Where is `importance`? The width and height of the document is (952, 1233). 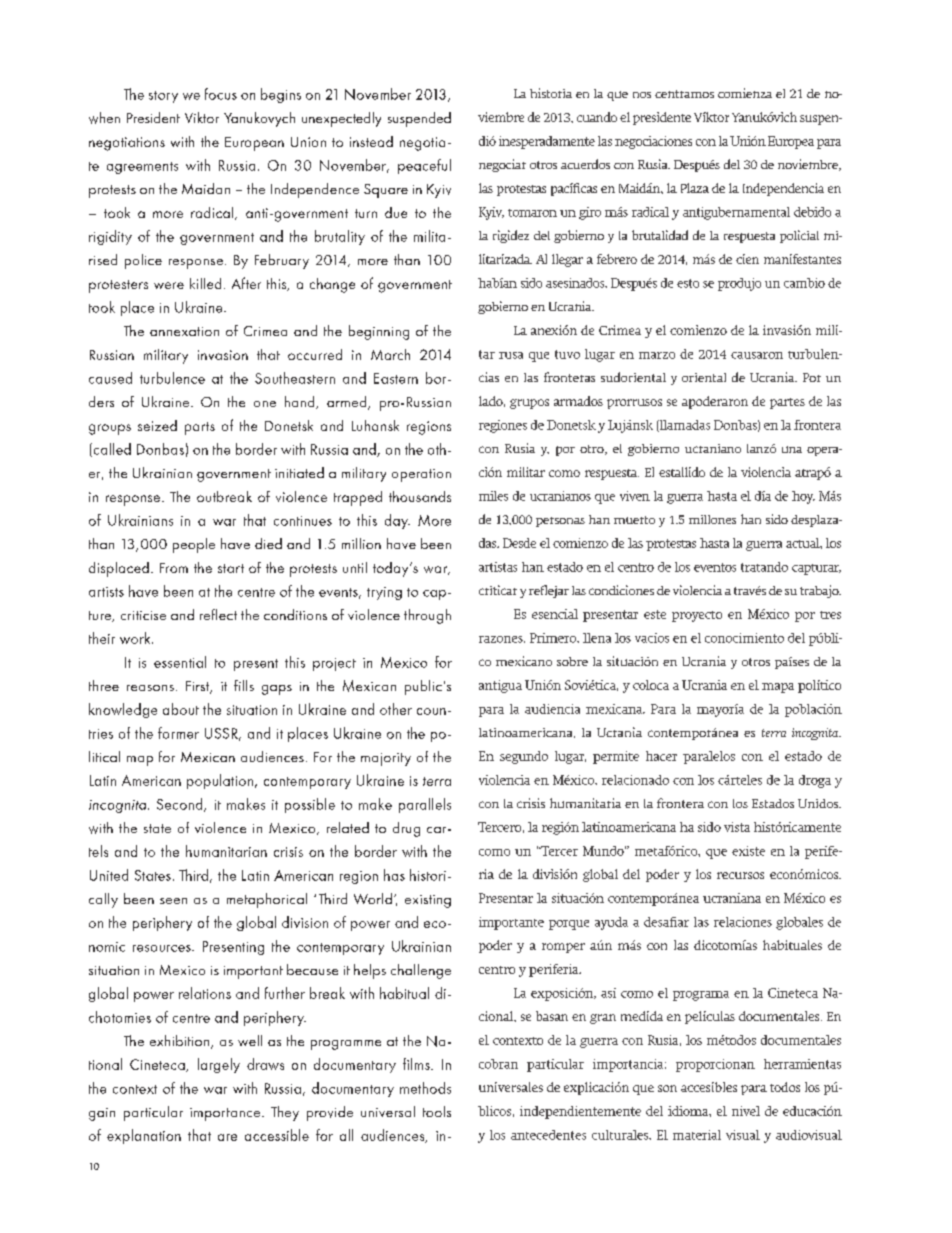 importance is located at coordinates (225, 1114).
